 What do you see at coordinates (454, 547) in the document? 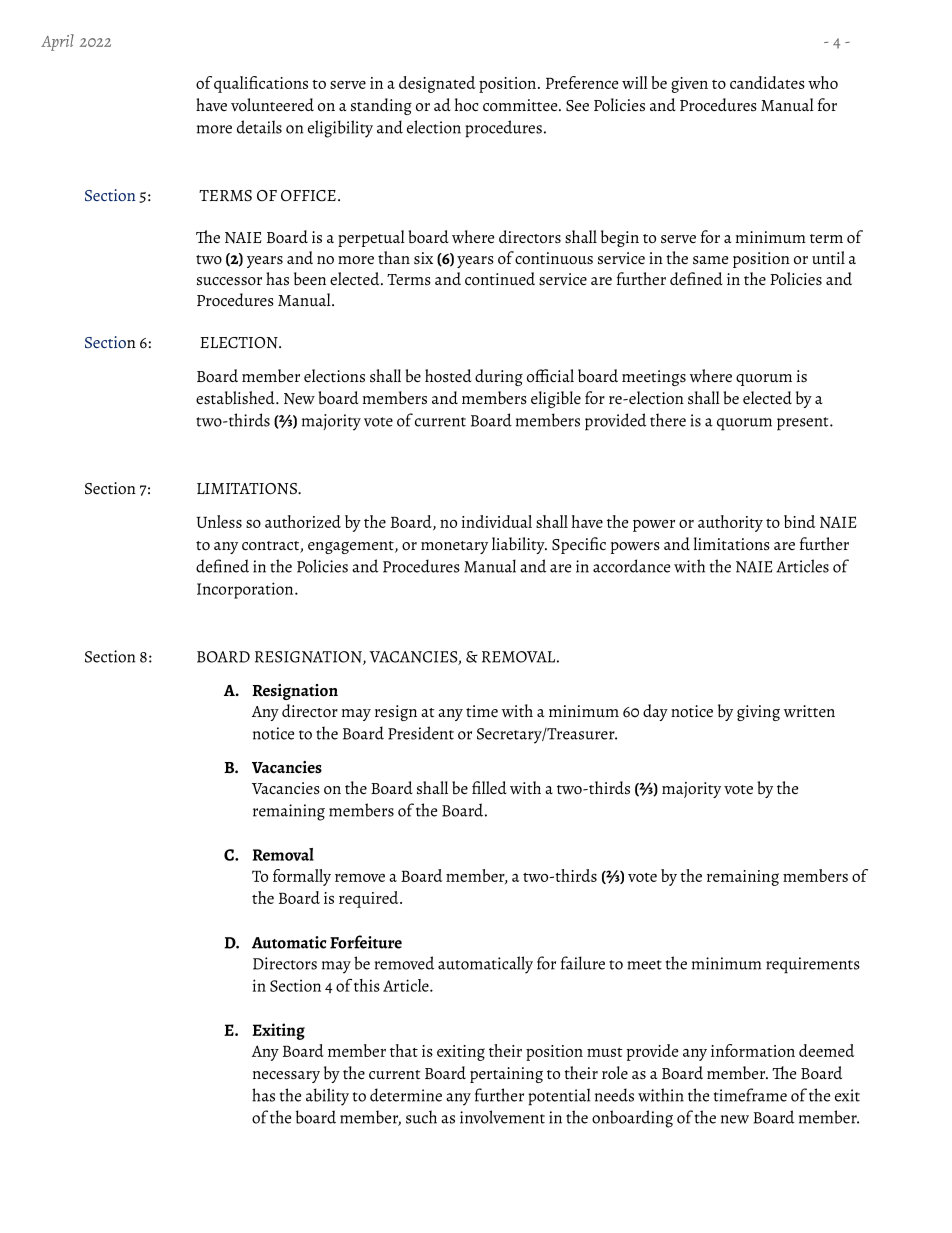
I see `monetary` at bounding box center [454, 547].
